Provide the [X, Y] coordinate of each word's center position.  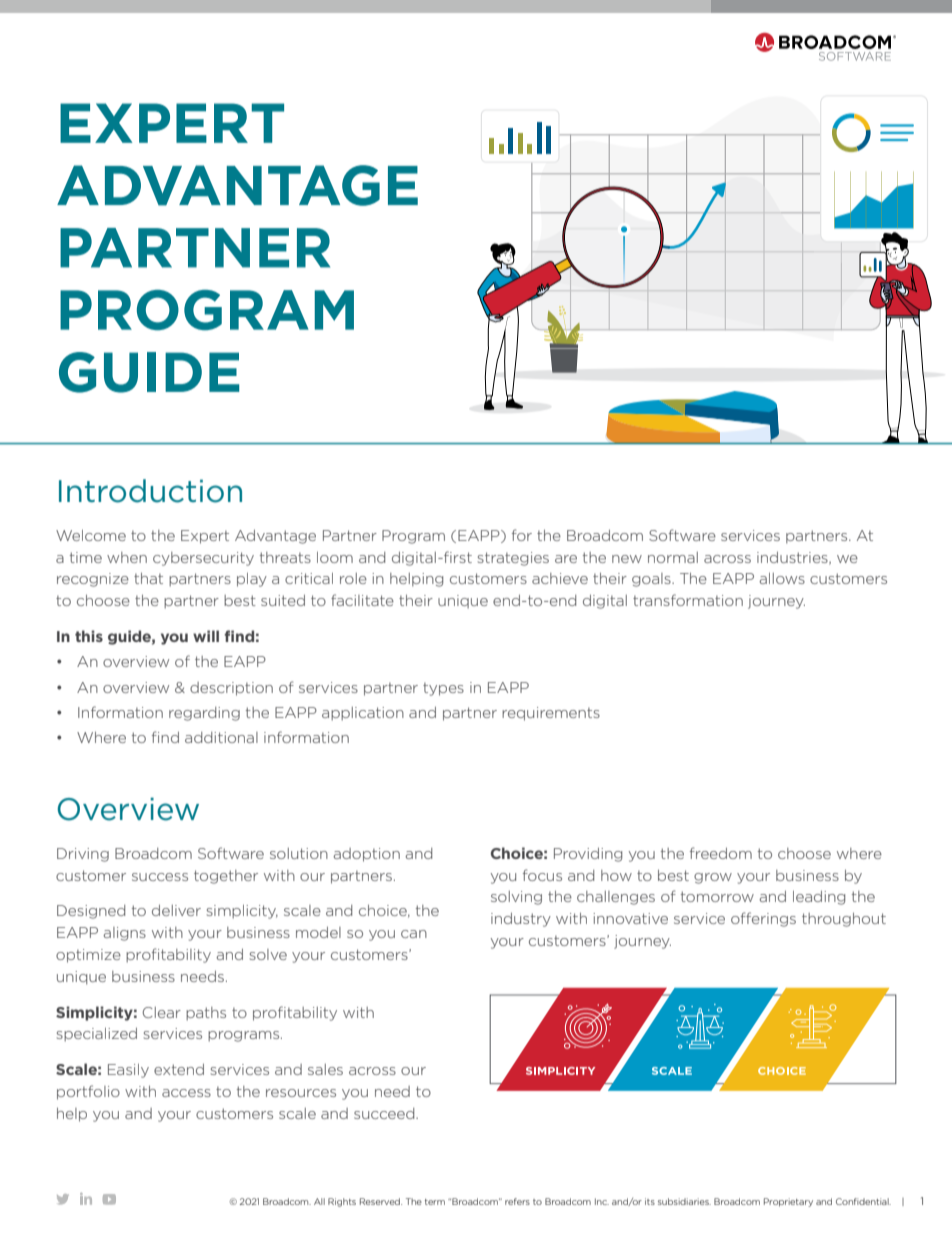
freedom [721, 853]
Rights [342, 1202]
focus [542, 875]
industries [793, 558]
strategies [513, 559]
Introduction [150, 491]
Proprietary [788, 1202]
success [160, 877]
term [435, 1202]
